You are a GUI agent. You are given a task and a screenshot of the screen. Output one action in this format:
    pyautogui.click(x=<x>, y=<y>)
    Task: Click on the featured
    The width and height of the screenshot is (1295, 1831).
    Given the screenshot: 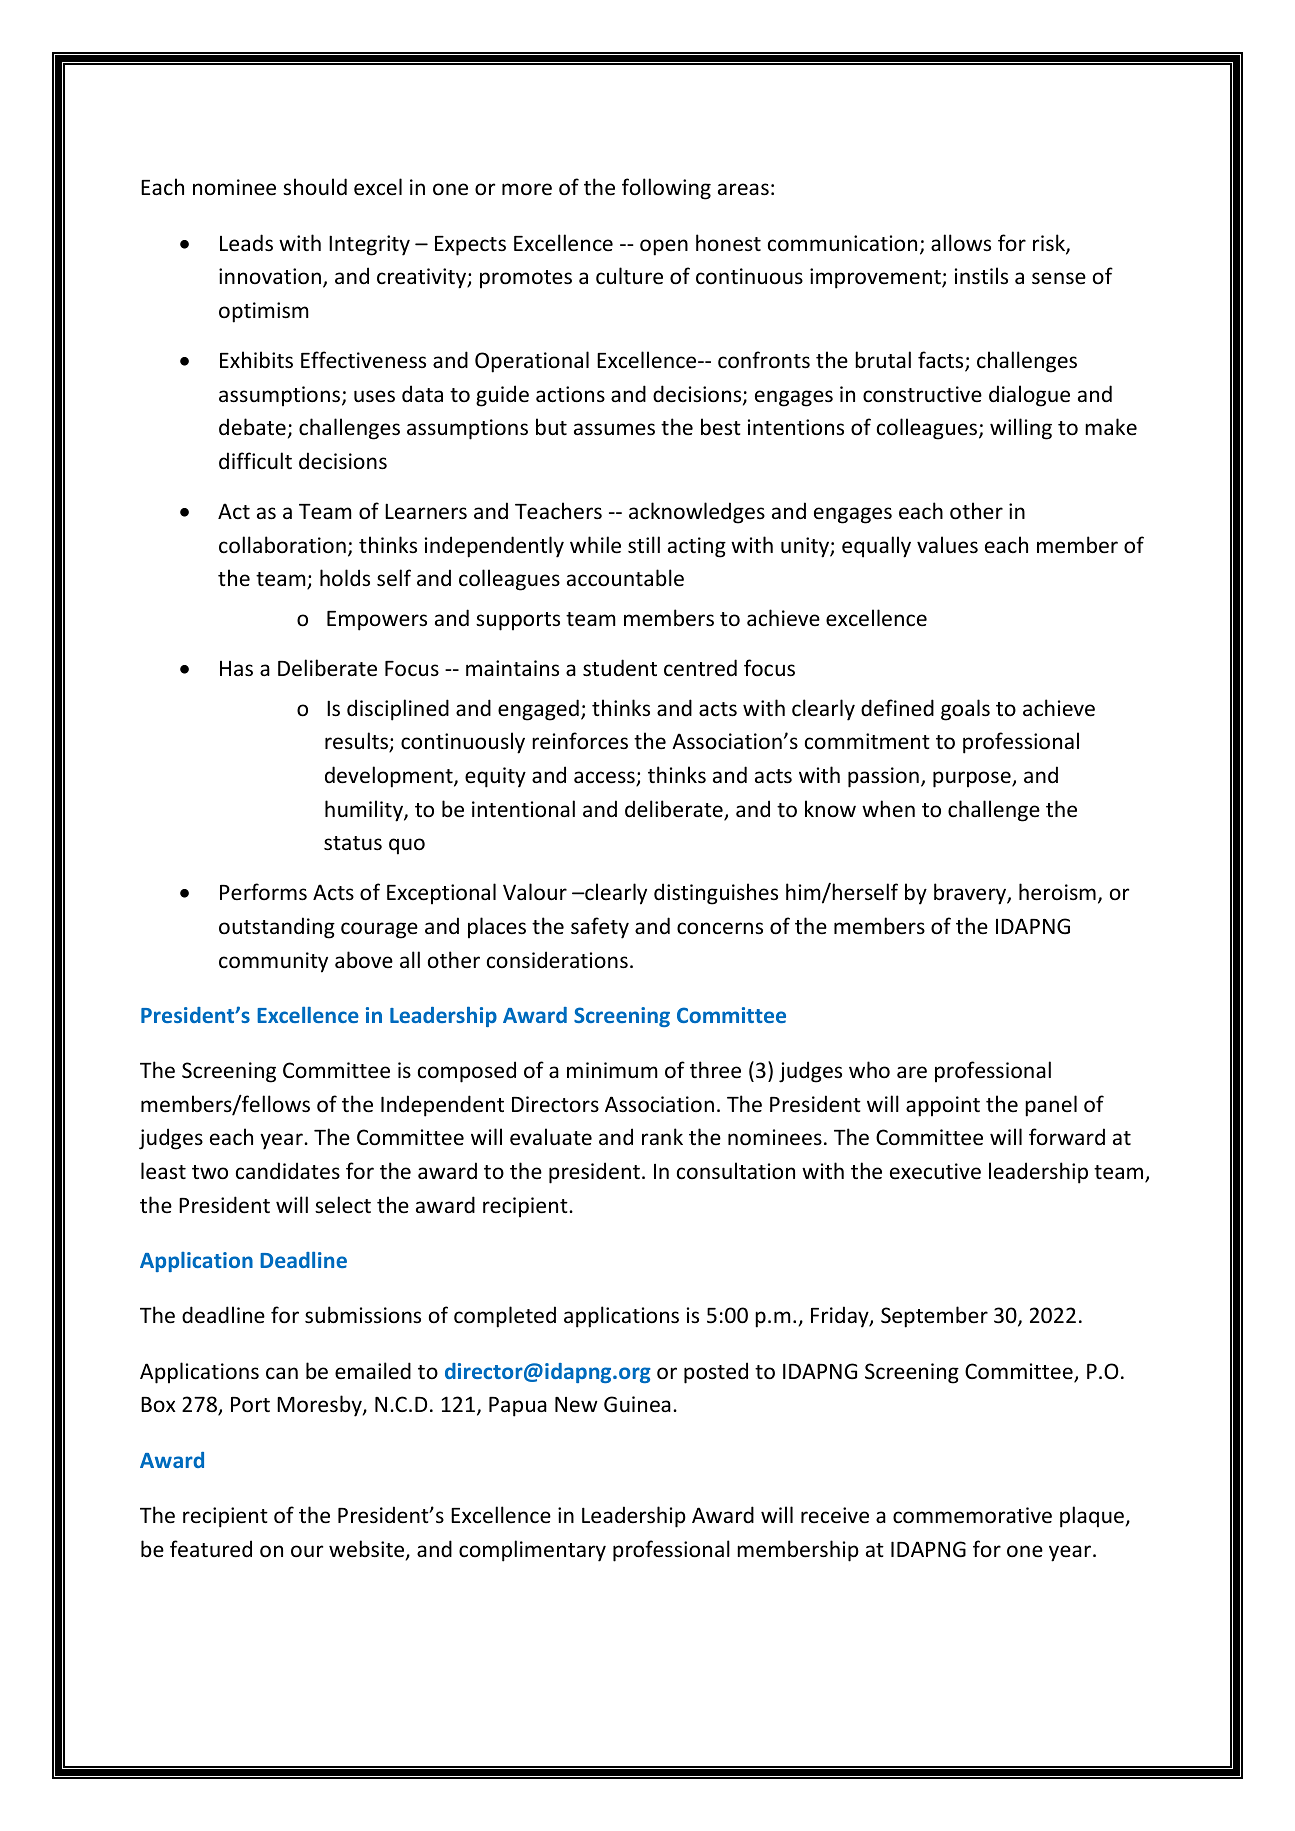 What is the action you would take?
    pyautogui.click(x=211, y=1549)
